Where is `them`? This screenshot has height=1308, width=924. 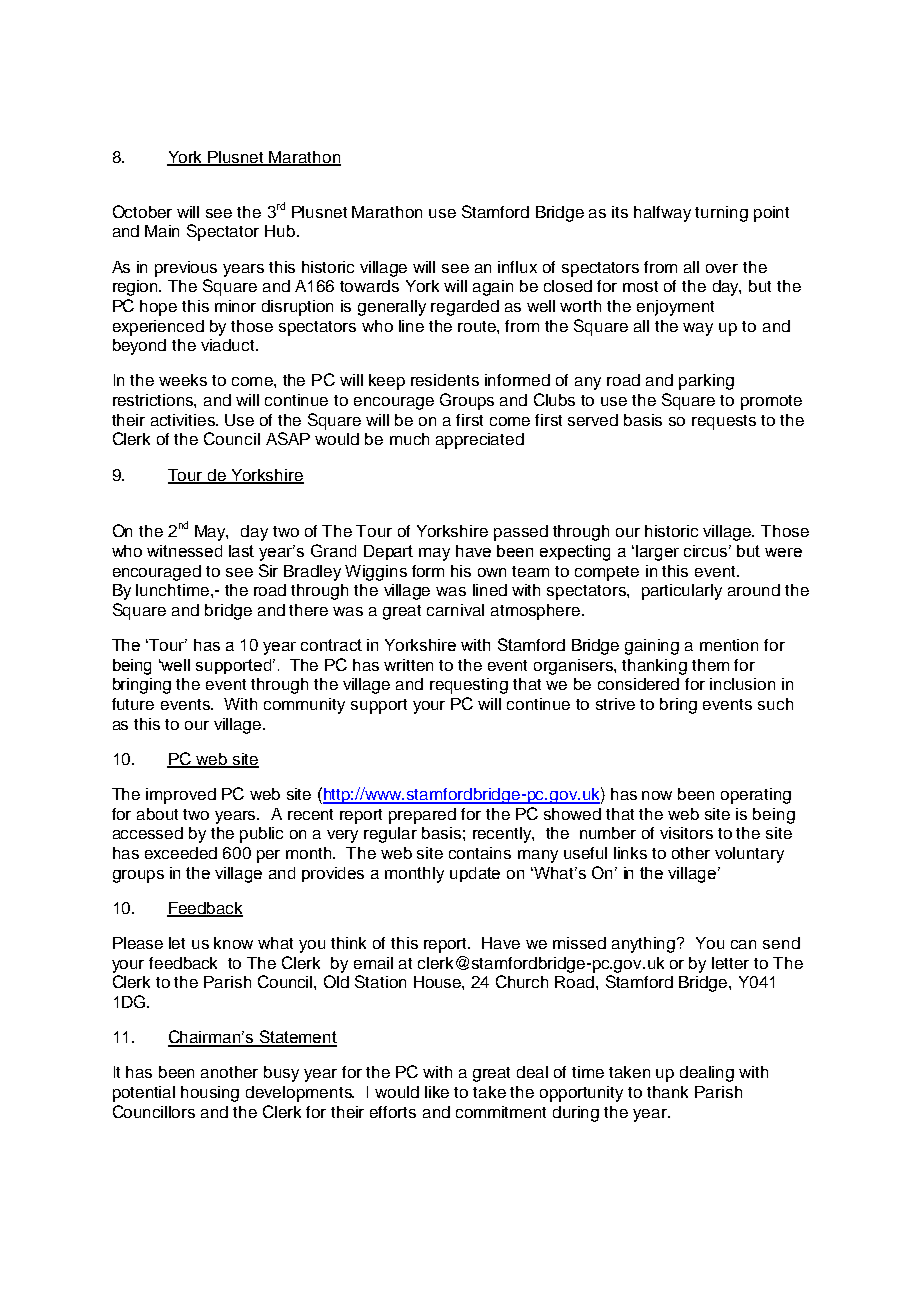
them is located at coordinates (710, 665).
